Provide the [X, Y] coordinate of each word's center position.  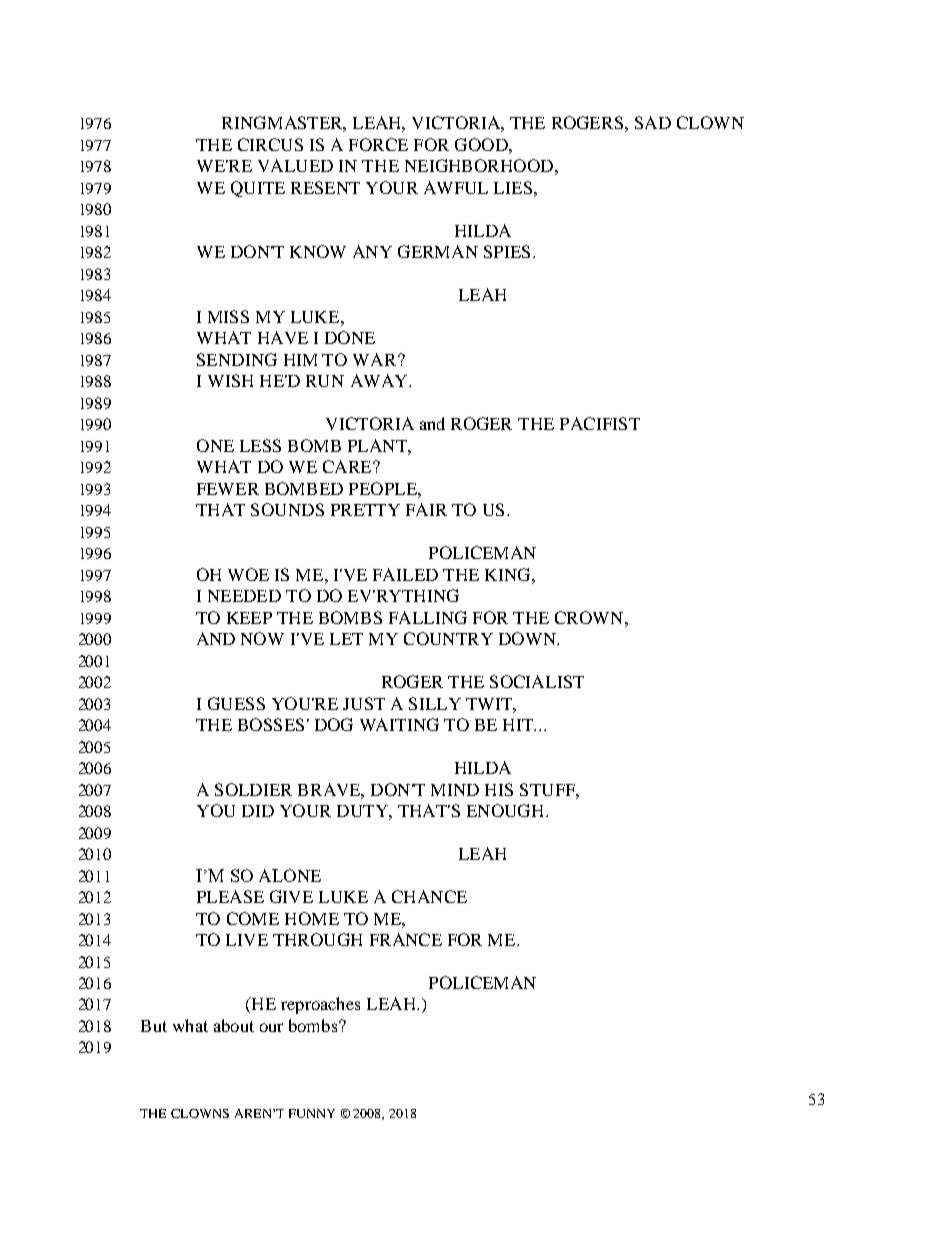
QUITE [258, 189]
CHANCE [429, 896]
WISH [230, 380]
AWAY [380, 380]
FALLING [428, 617]
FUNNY [312, 1113]
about [234, 1025]
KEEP [249, 618]
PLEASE [230, 896]
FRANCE [406, 939]
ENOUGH [507, 810]
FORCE [378, 144]
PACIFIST [600, 423]
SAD [653, 122]
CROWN [590, 617]
